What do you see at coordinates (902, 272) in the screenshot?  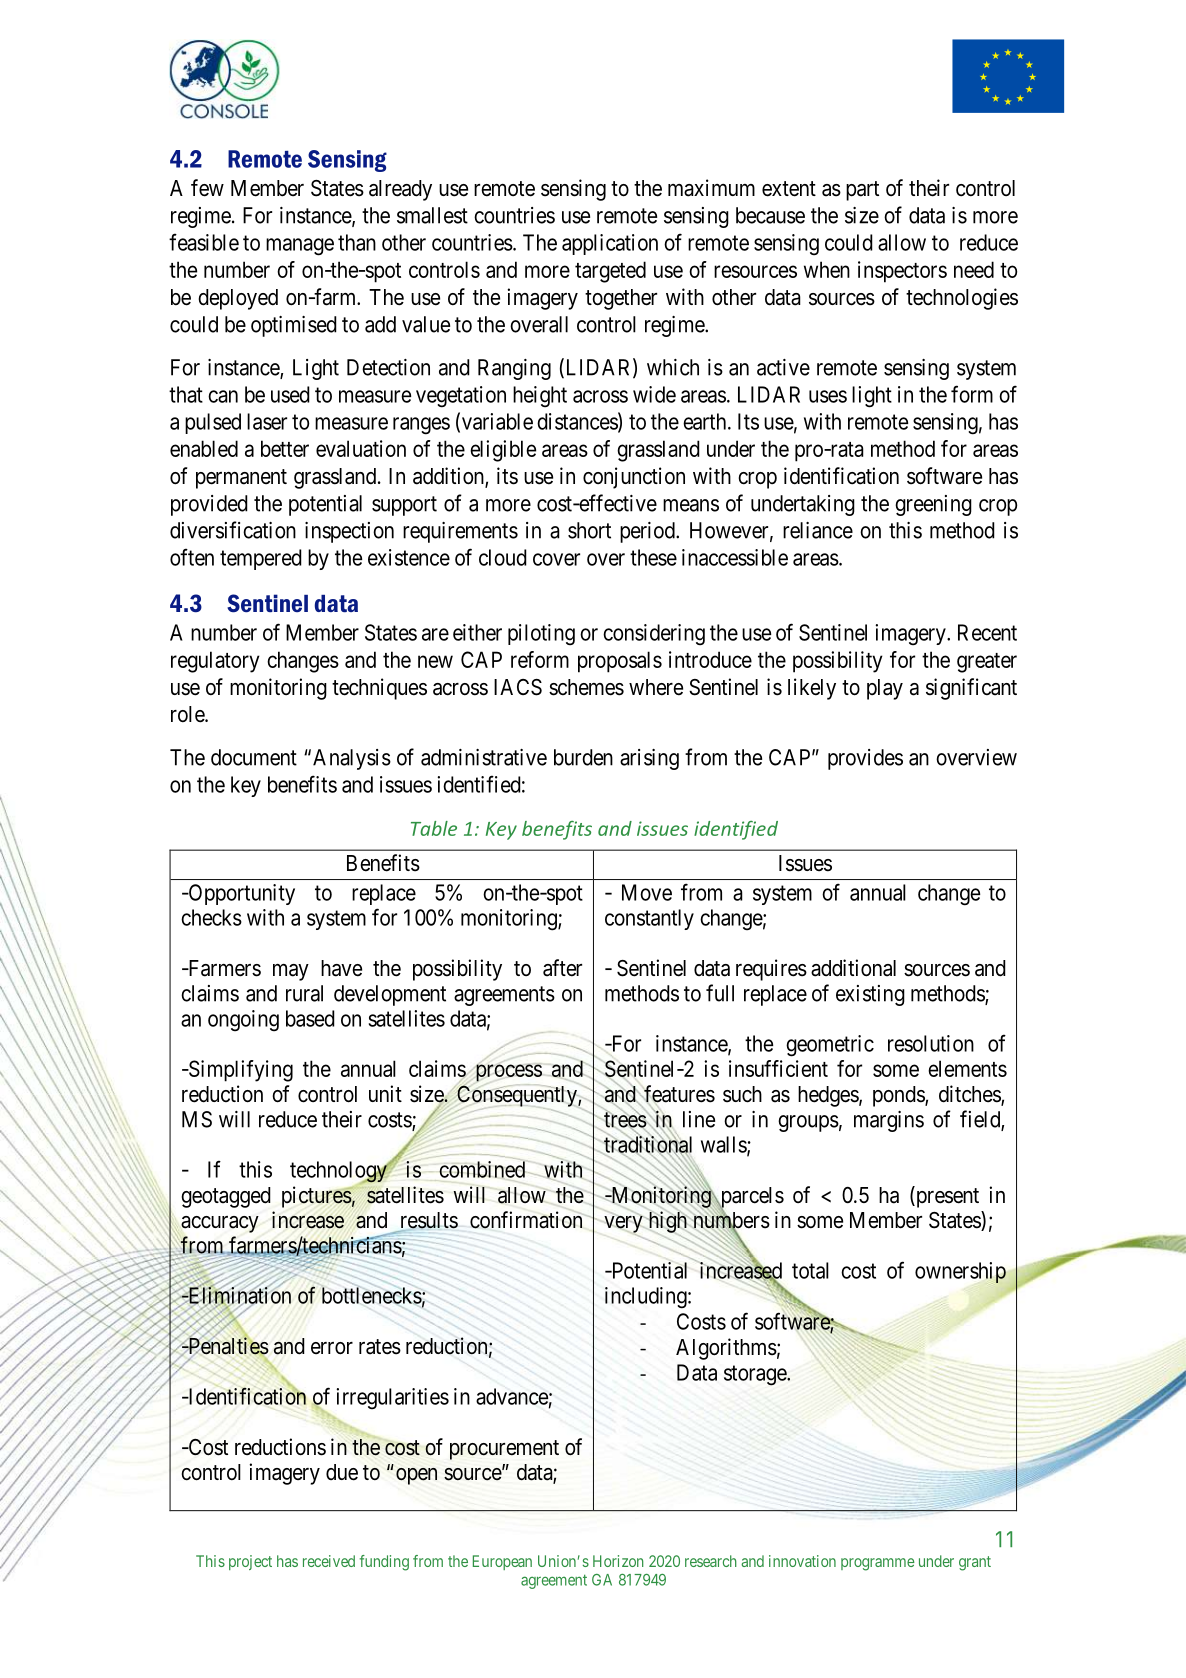 I see `inspectors` at bounding box center [902, 272].
